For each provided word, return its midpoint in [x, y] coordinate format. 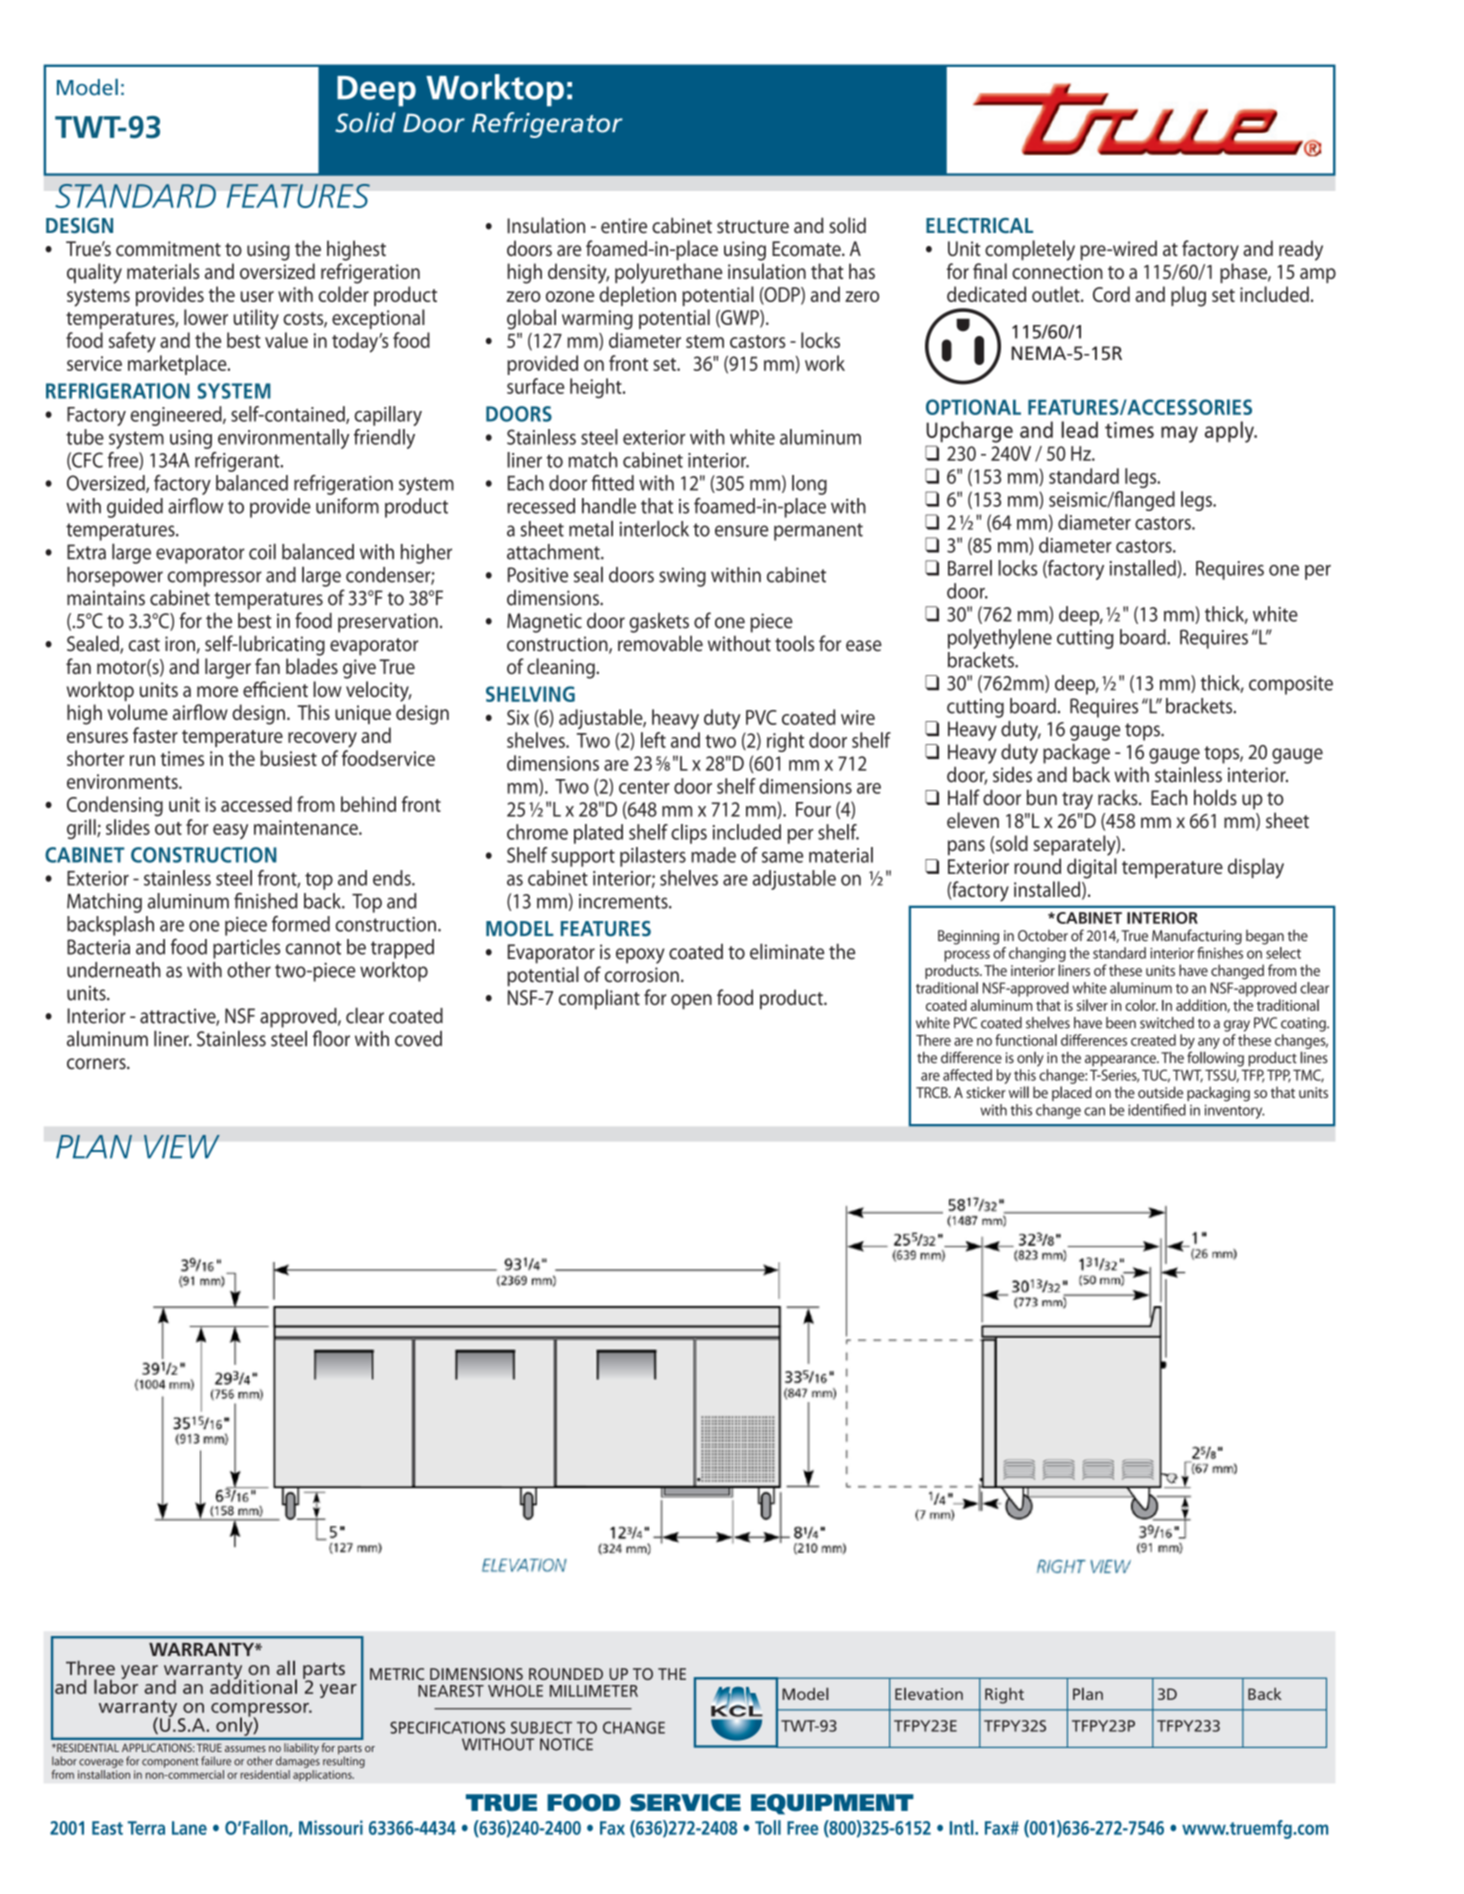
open [691, 1001]
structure [753, 227]
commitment [168, 248]
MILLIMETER [594, 1691]
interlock [654, 528]
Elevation [929, 1693]
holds [1215, 797]
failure [216, 1761]
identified [1157, 1110]
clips [689, 834]
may [1179, 434]
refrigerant [238, 462]
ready [1301, 250]
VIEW [182, 1146]
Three [90, 1668]
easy [230, 831]
